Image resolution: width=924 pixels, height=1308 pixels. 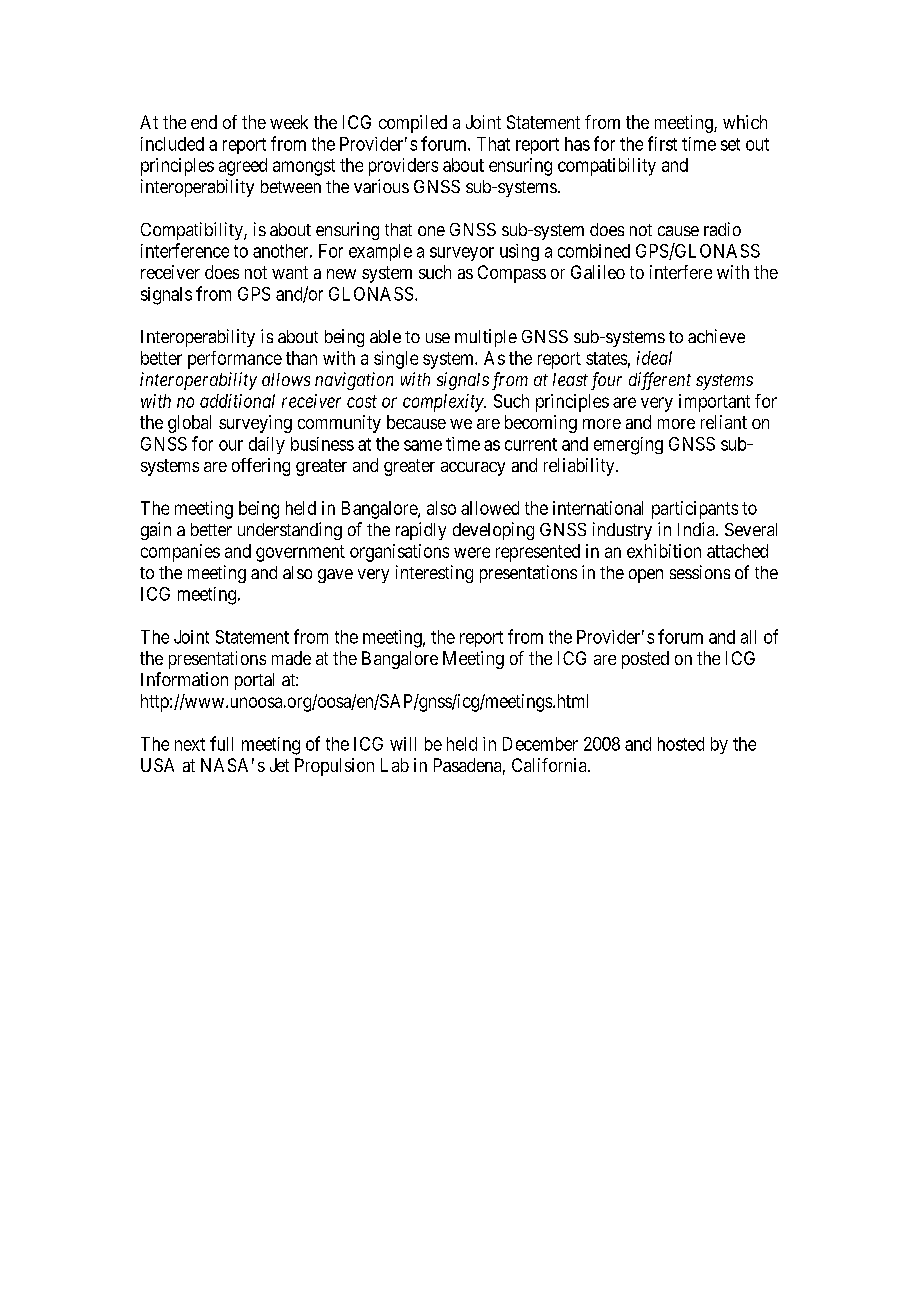 I want to click on end, so click(x=204, y=122).
